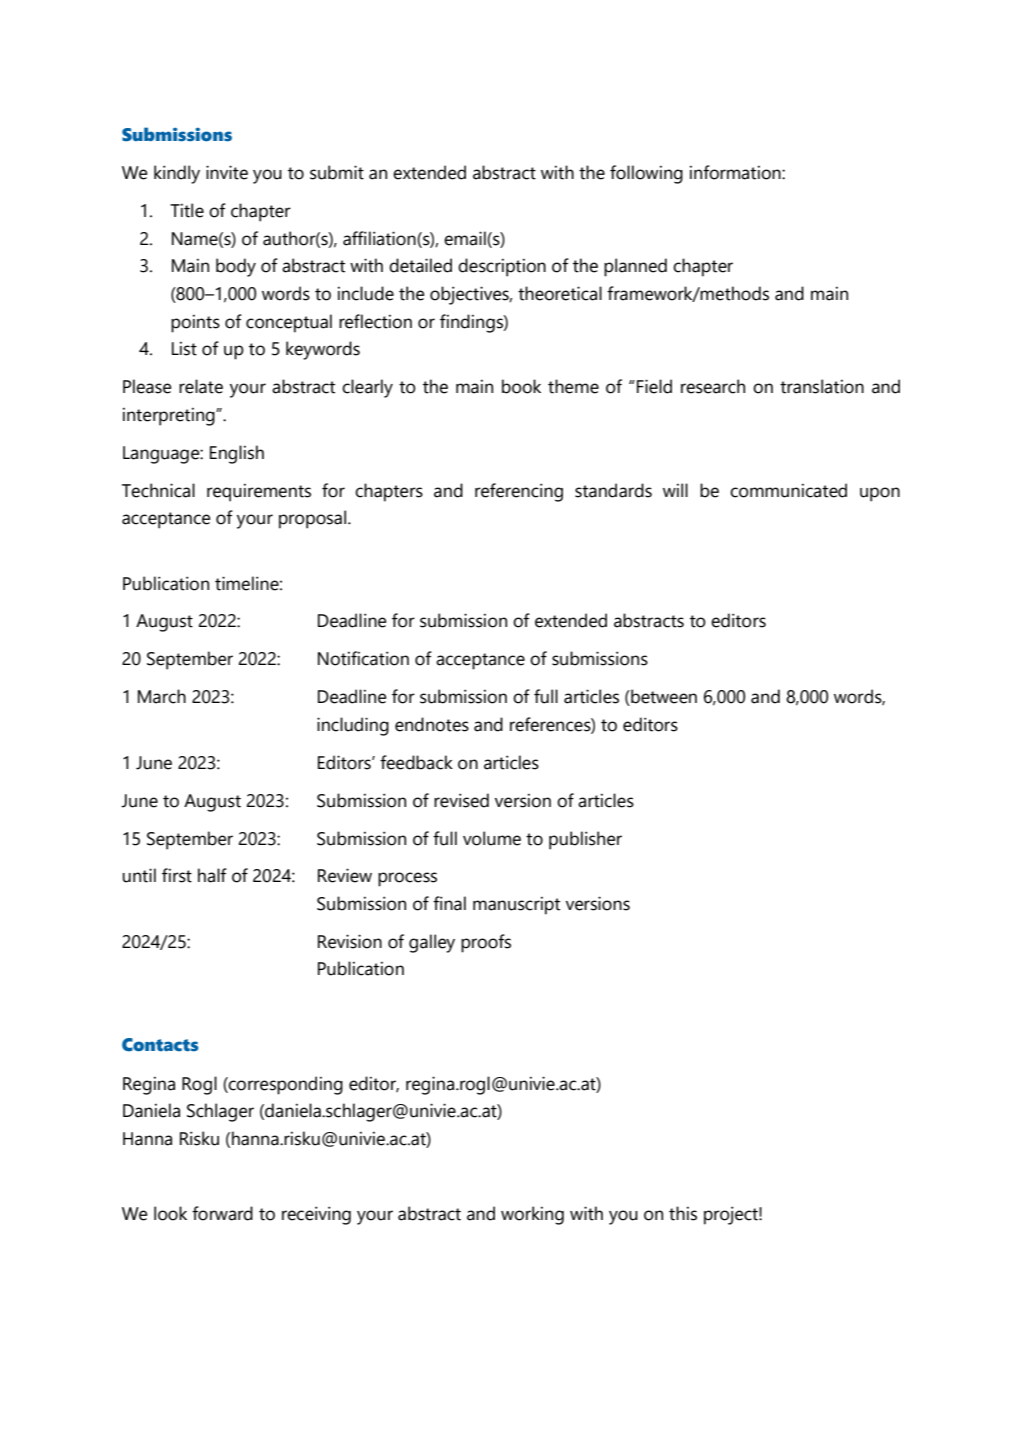 The width and height of the screenshot is (1023, 1446). I want to click on referencing, so click(519, 492).
